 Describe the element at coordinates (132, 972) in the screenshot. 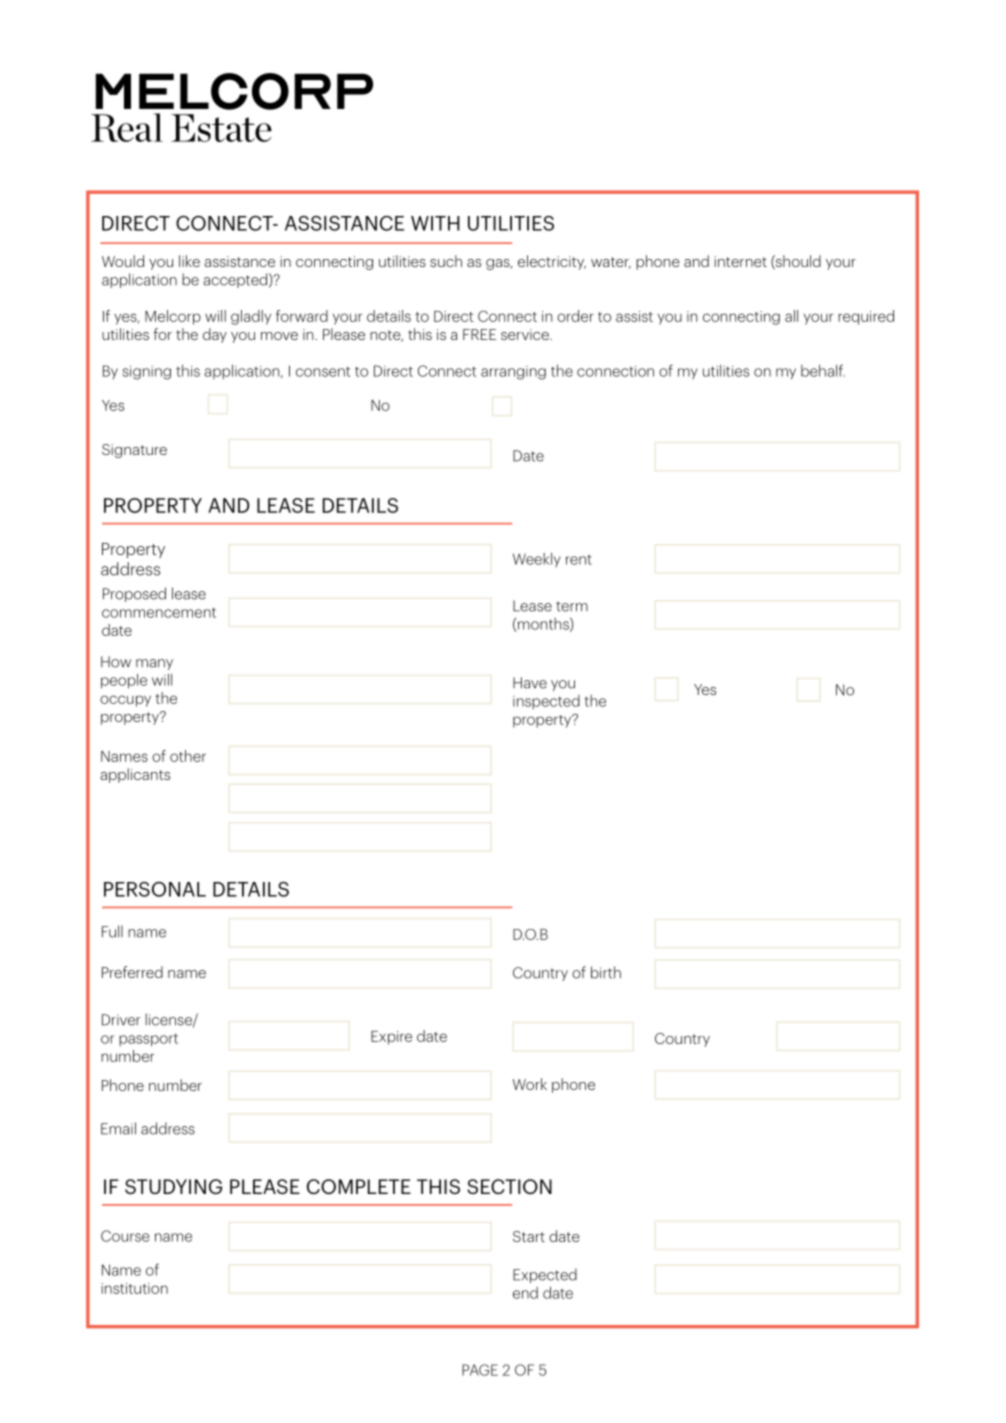

I see `Preferred` at that location.
